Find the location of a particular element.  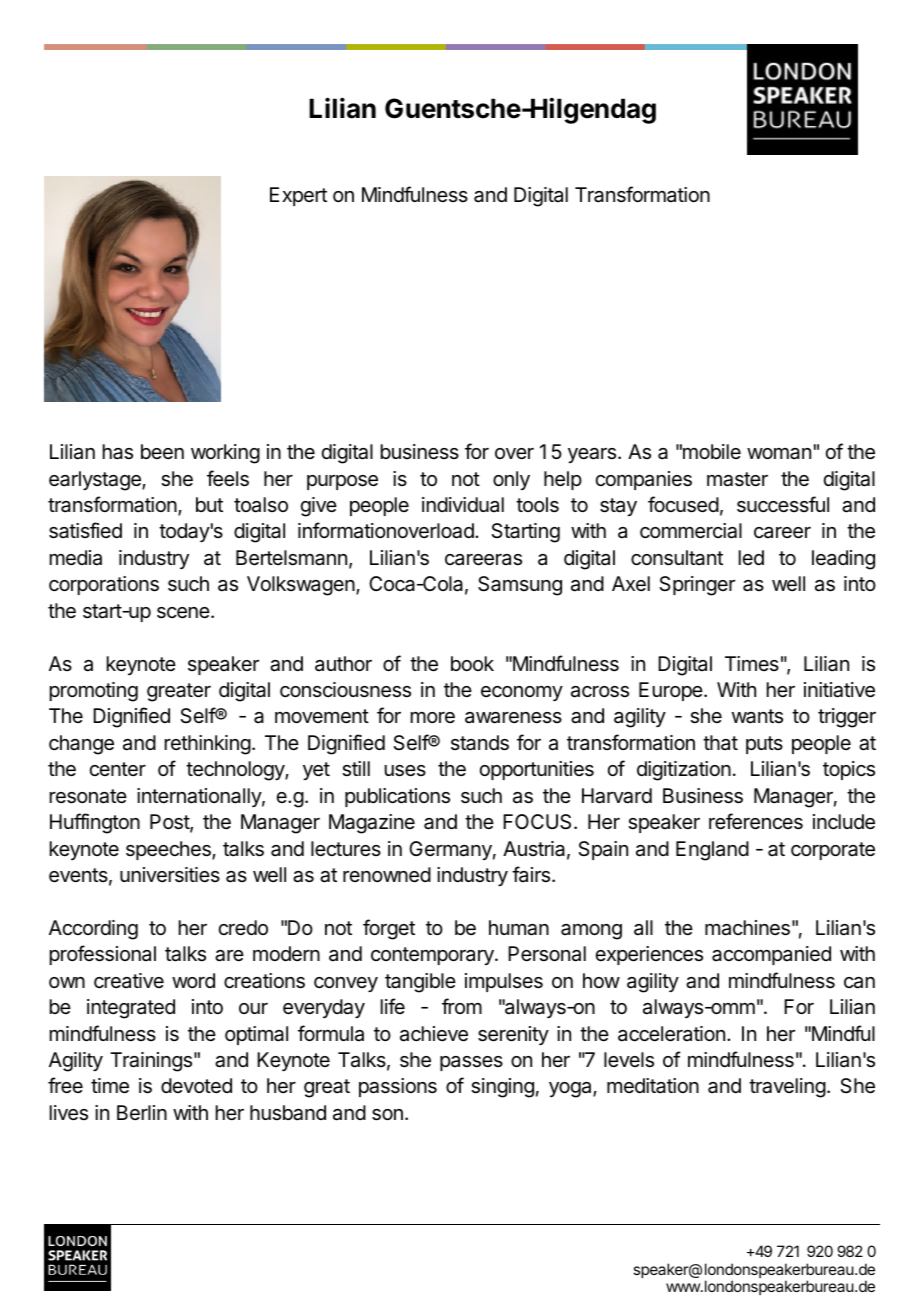

passes is located at coordinates (471, 1063).
